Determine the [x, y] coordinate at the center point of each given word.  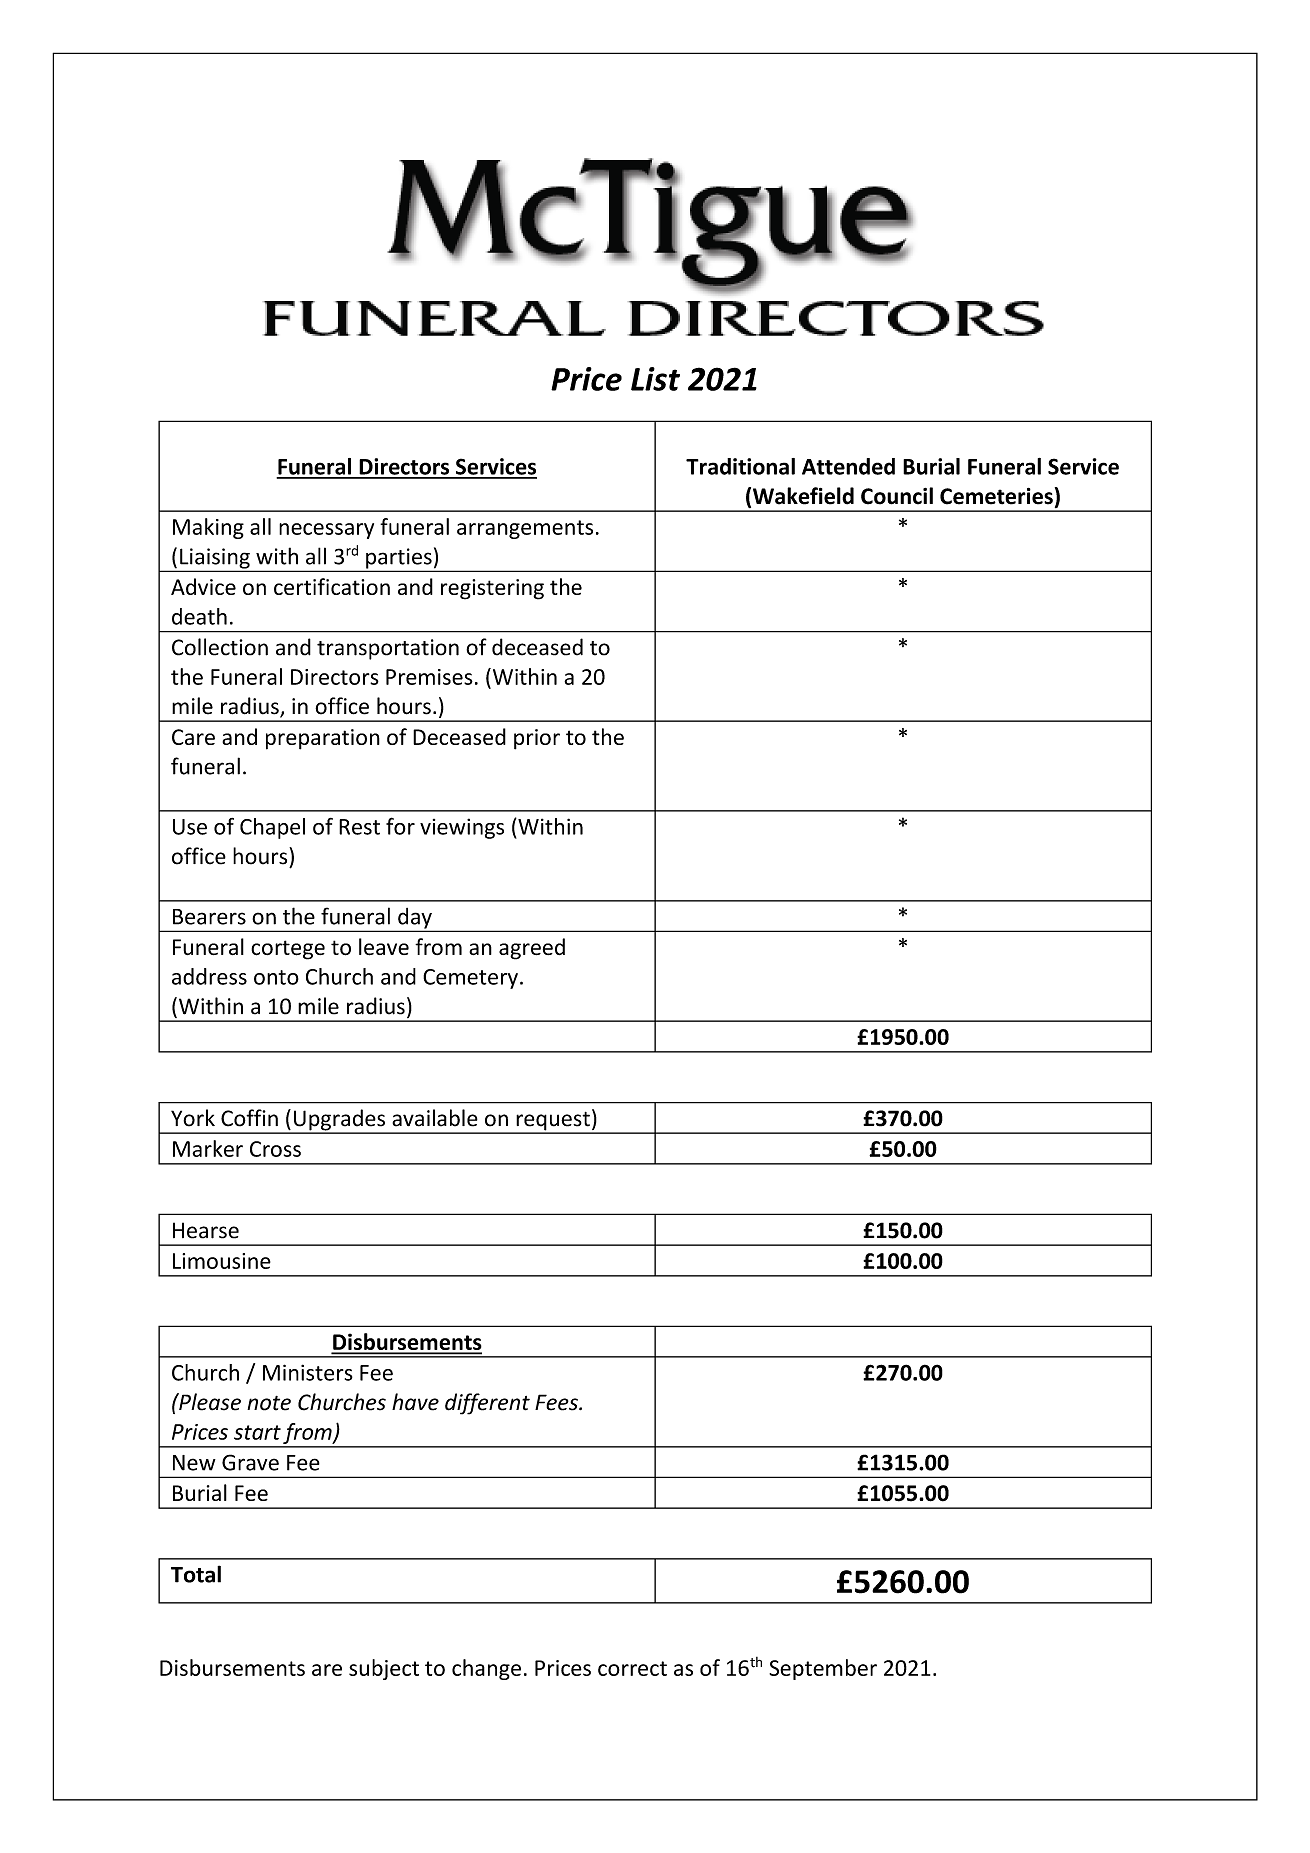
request [553, 1122]
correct [632, 1668]
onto [276, 977]
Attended [848, 466]
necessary [326, 531]
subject [384, 1669]
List [655, 379]
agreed [532, 949]
